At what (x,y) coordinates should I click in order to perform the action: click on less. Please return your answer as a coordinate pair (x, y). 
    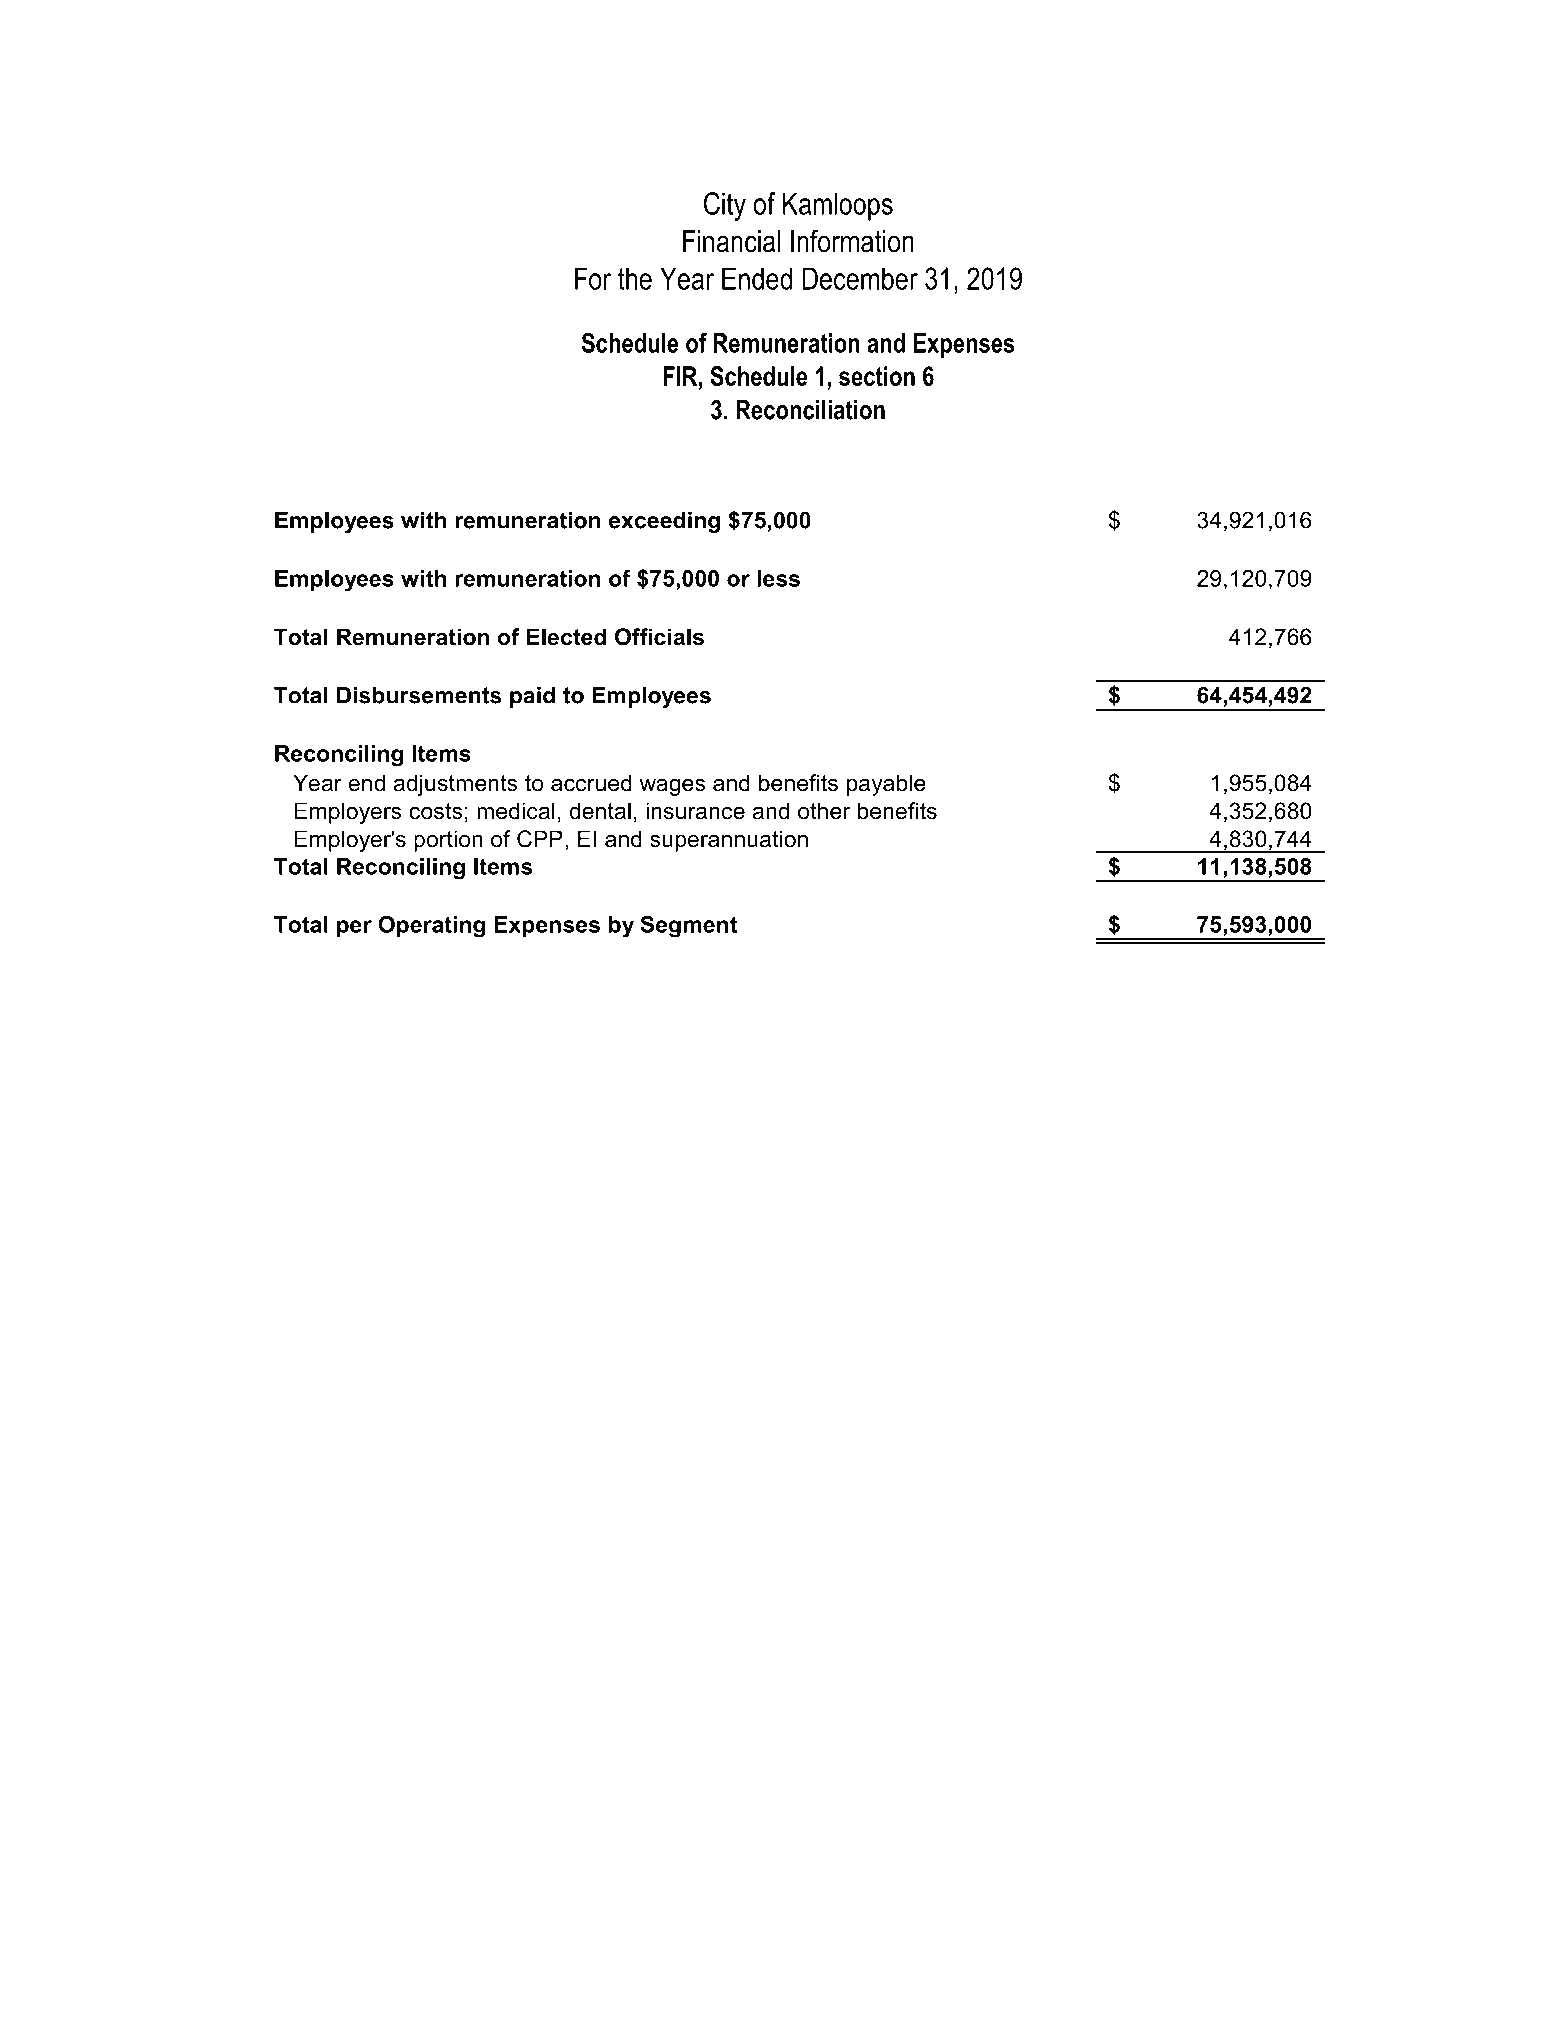
    Looking at the image, I should click on (778, 578).
